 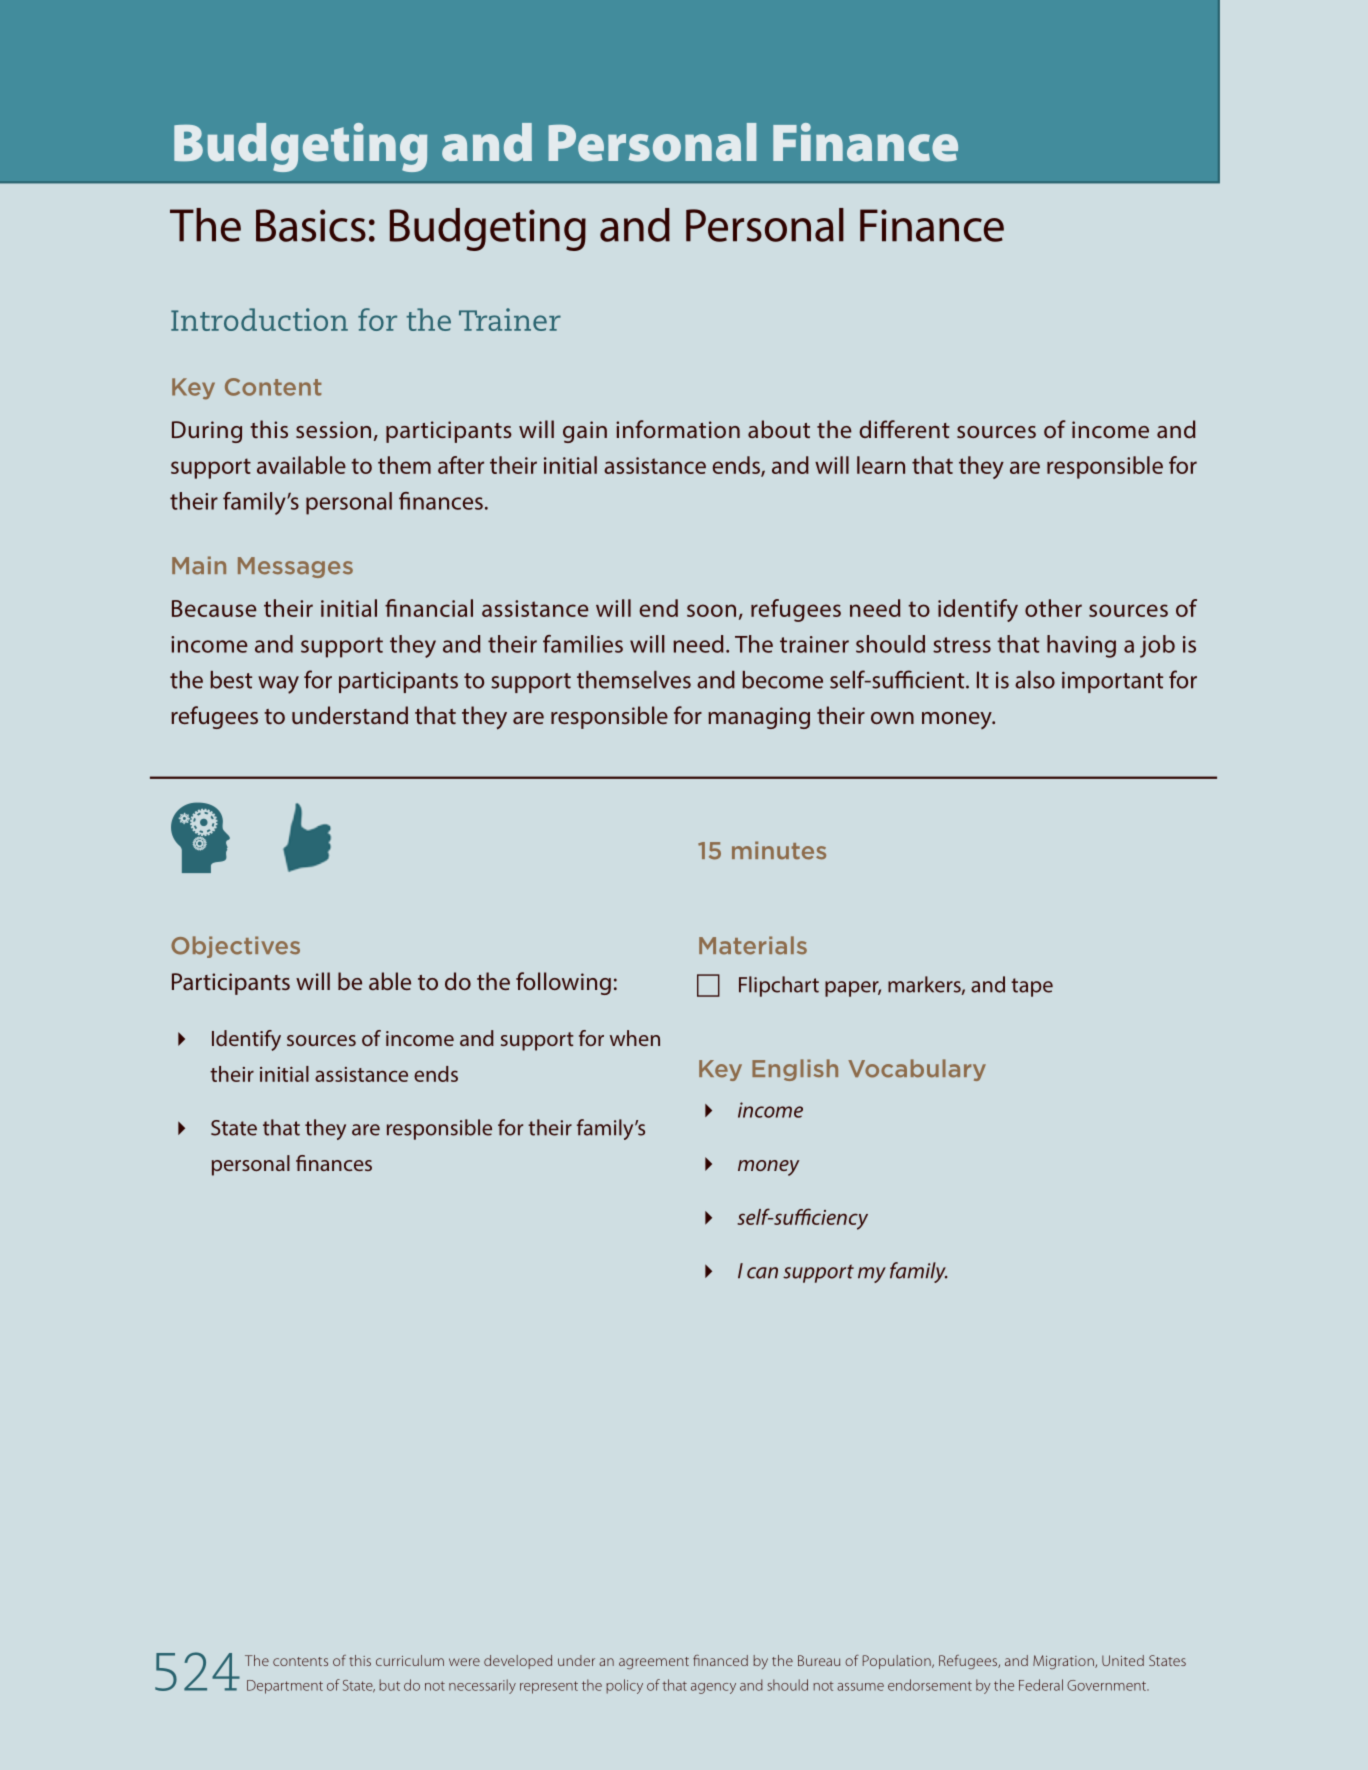 I want to click on different, so click(x=904, y=429).
